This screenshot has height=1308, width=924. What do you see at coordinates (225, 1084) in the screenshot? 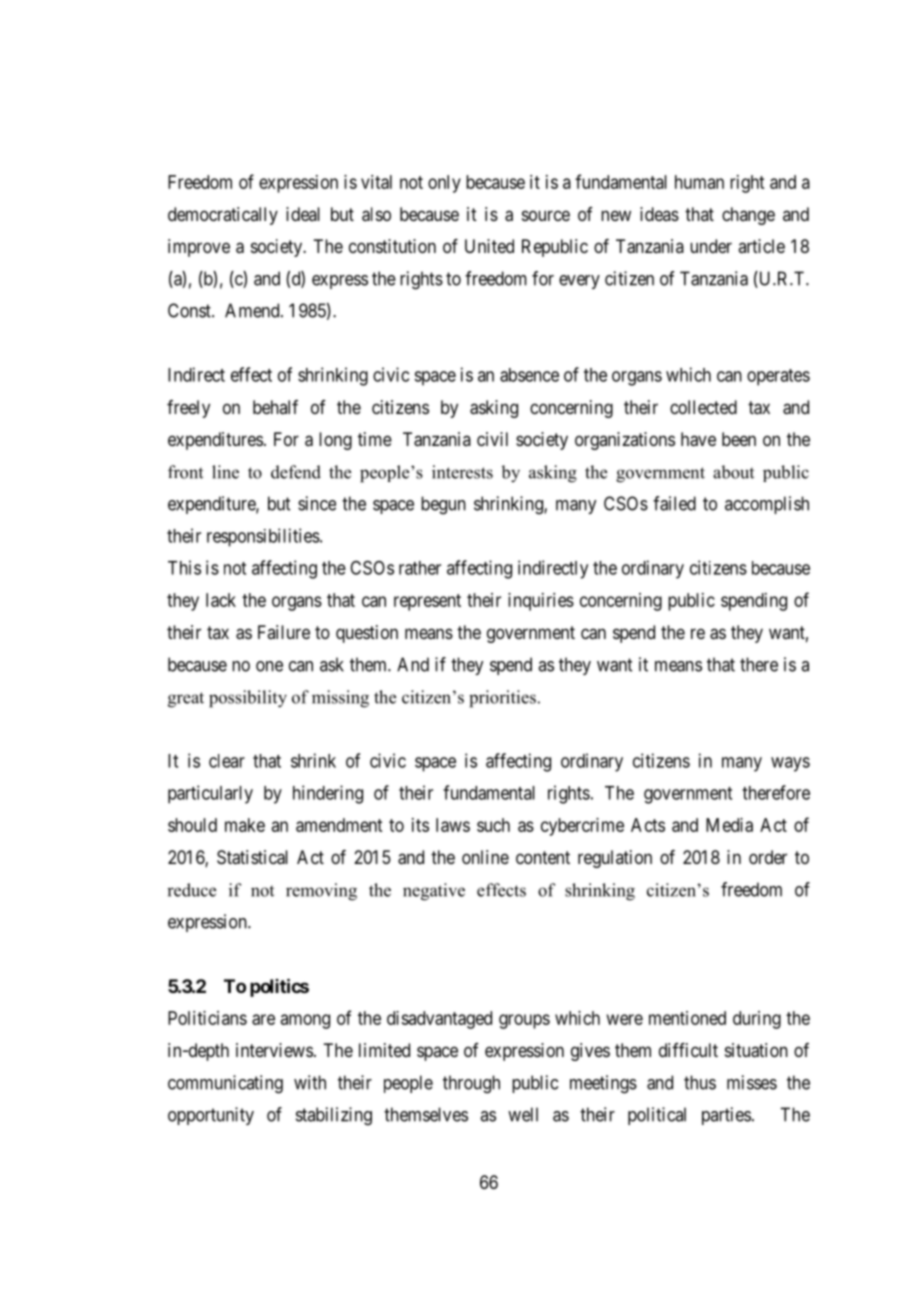
I see `communicating` at bounding box center [225, 1084].
